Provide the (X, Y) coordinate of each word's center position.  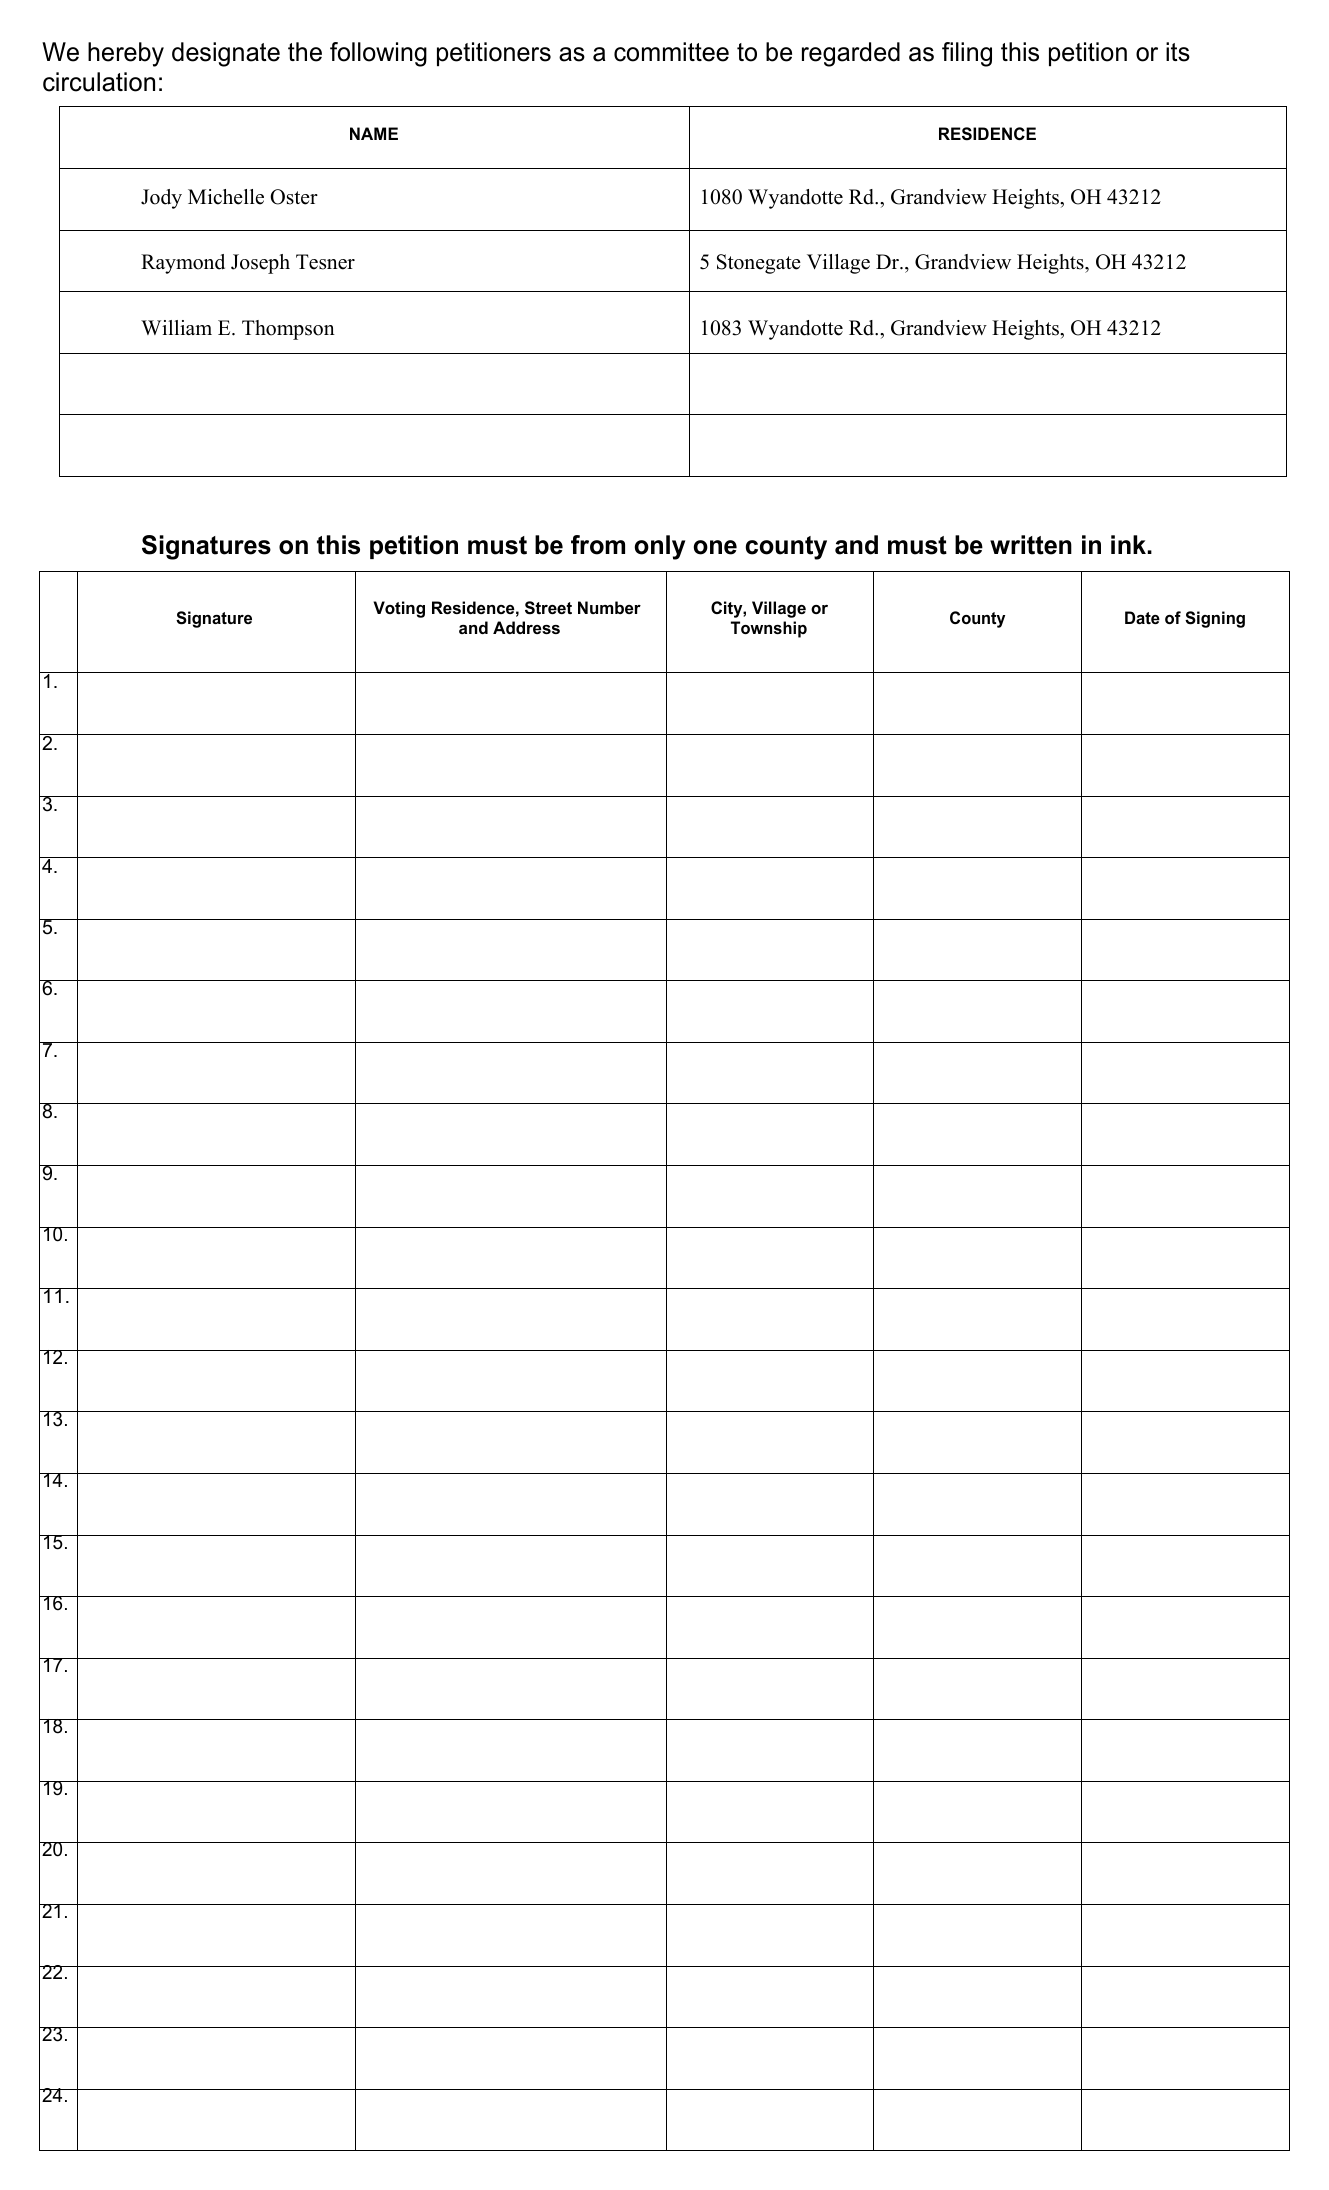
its (1178, 52)
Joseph (260, 264)
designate (226, 54)
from (598, 545)
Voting (399, 609)
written (1031, 545)
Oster (294, 197)
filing (967, 54)
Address (526, 627)
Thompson (288, 330)
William (176, 327)
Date (1142, 617)
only (659, 547)
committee (671, 52)
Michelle (226, 197)
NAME (374, 133)
